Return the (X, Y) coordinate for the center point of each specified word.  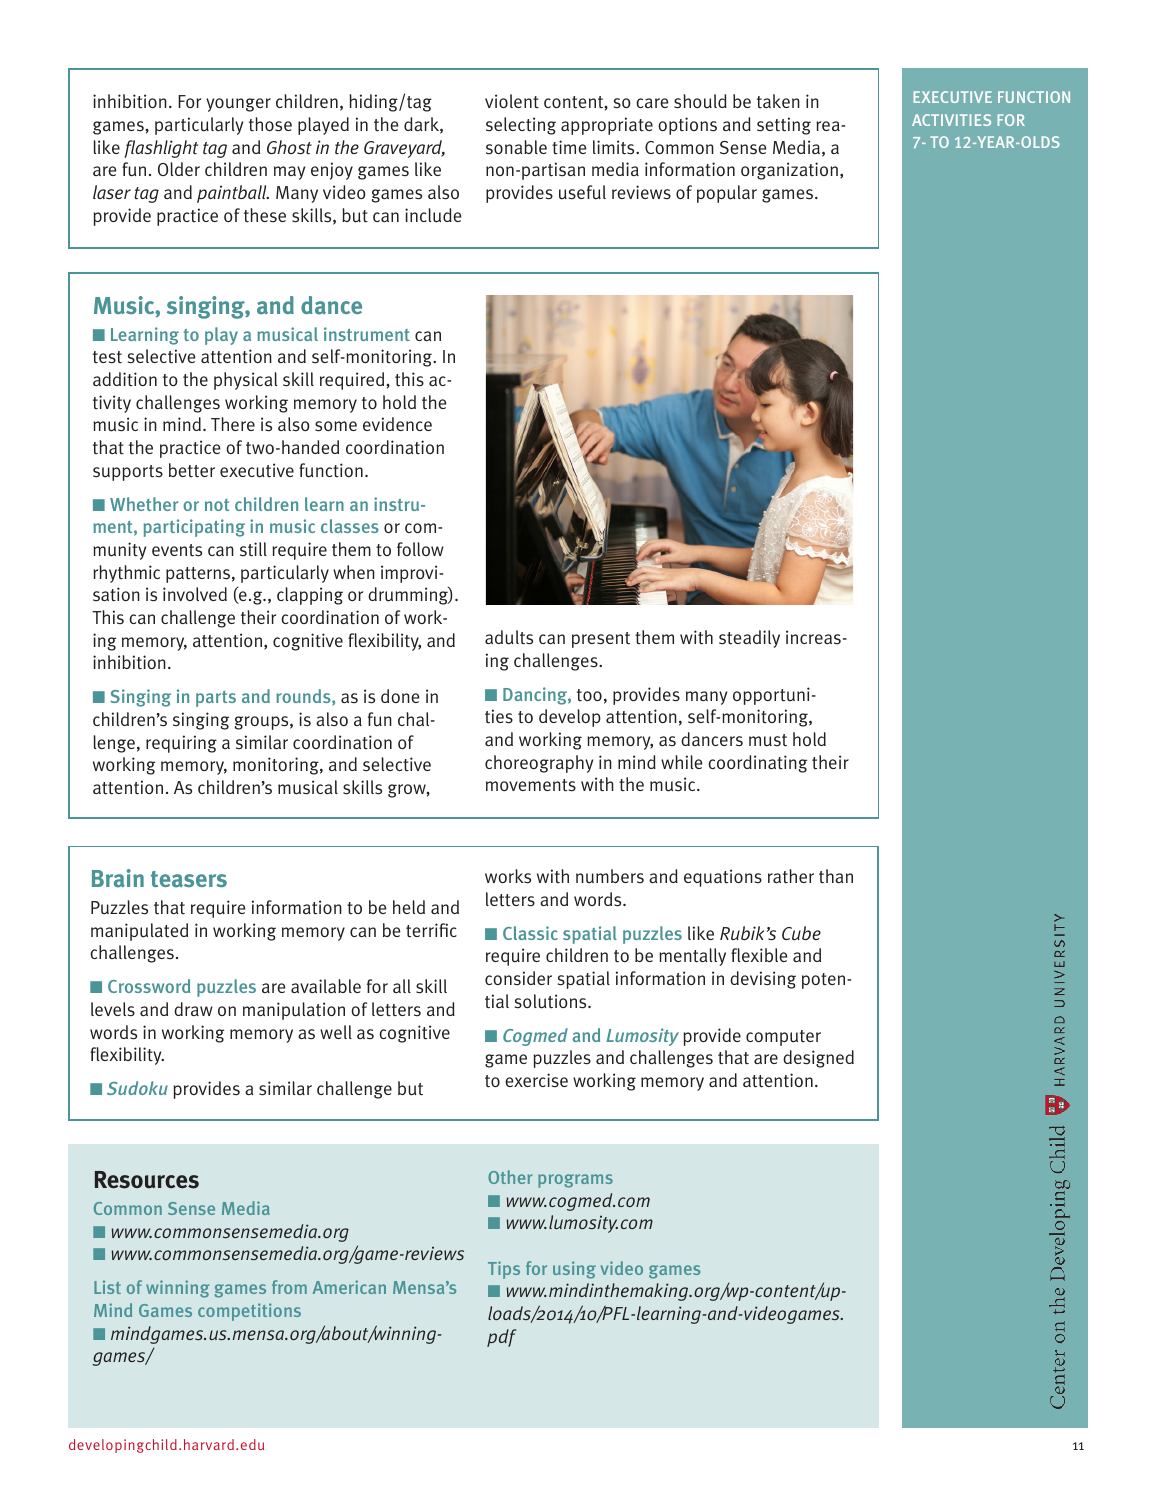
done (400, 696)
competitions (249, 1312)
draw (193, 1009)
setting (784, 126)
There (233, 424)
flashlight (161, 149)
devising (763, 980)
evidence (397, 424)
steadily (749, 639)
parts (216, 699)
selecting (521, 126)
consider (518, 978)
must (768, 740)
